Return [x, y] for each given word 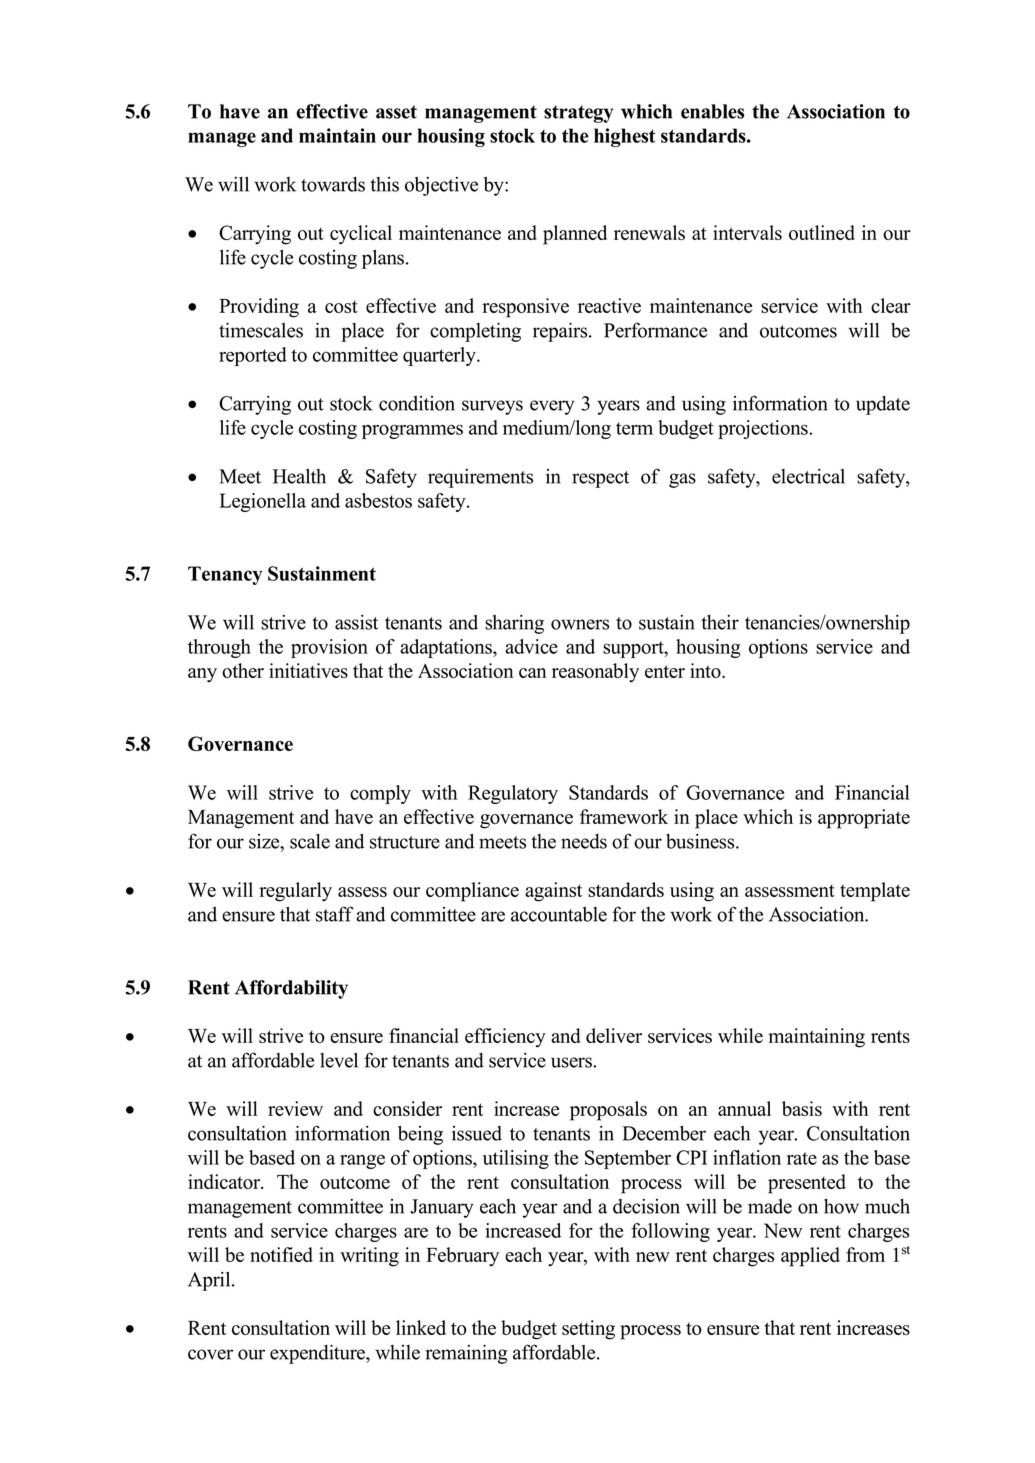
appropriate [864, 819]
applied [810, 1257]
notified [281, 1254]
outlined [822, 232]
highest [625, 137]
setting [588, 1330]
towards [333, 184]
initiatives [308, 670]
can [533, 673]
